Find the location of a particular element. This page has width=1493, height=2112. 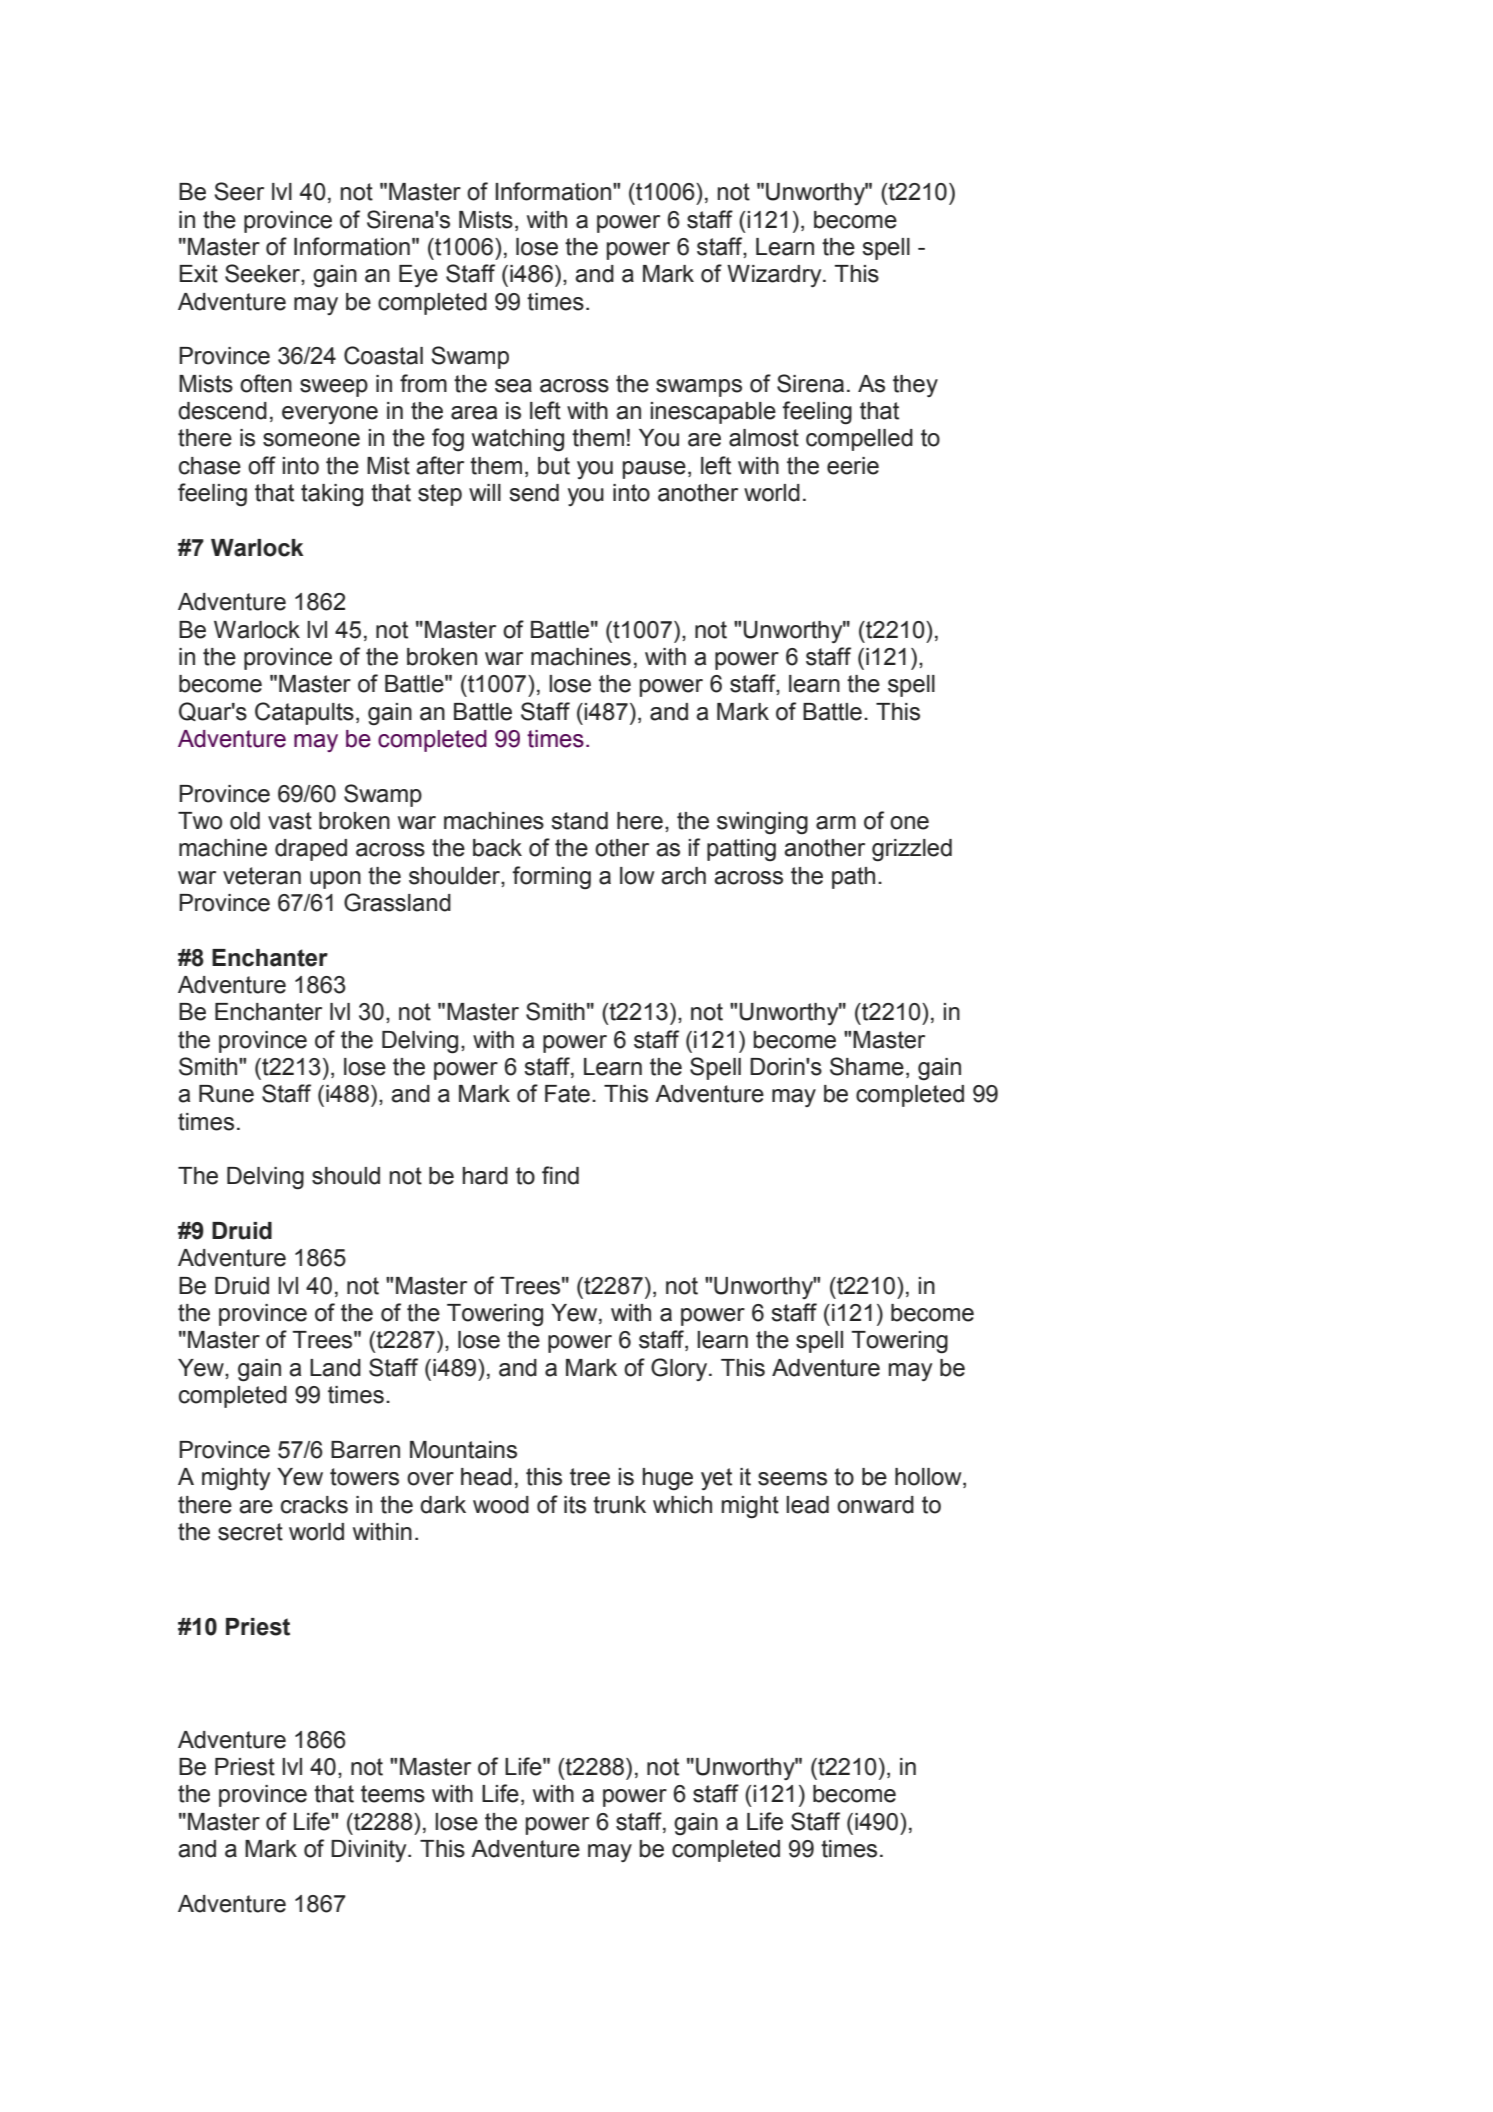

Fate is located at coordinates (567, 1094).
